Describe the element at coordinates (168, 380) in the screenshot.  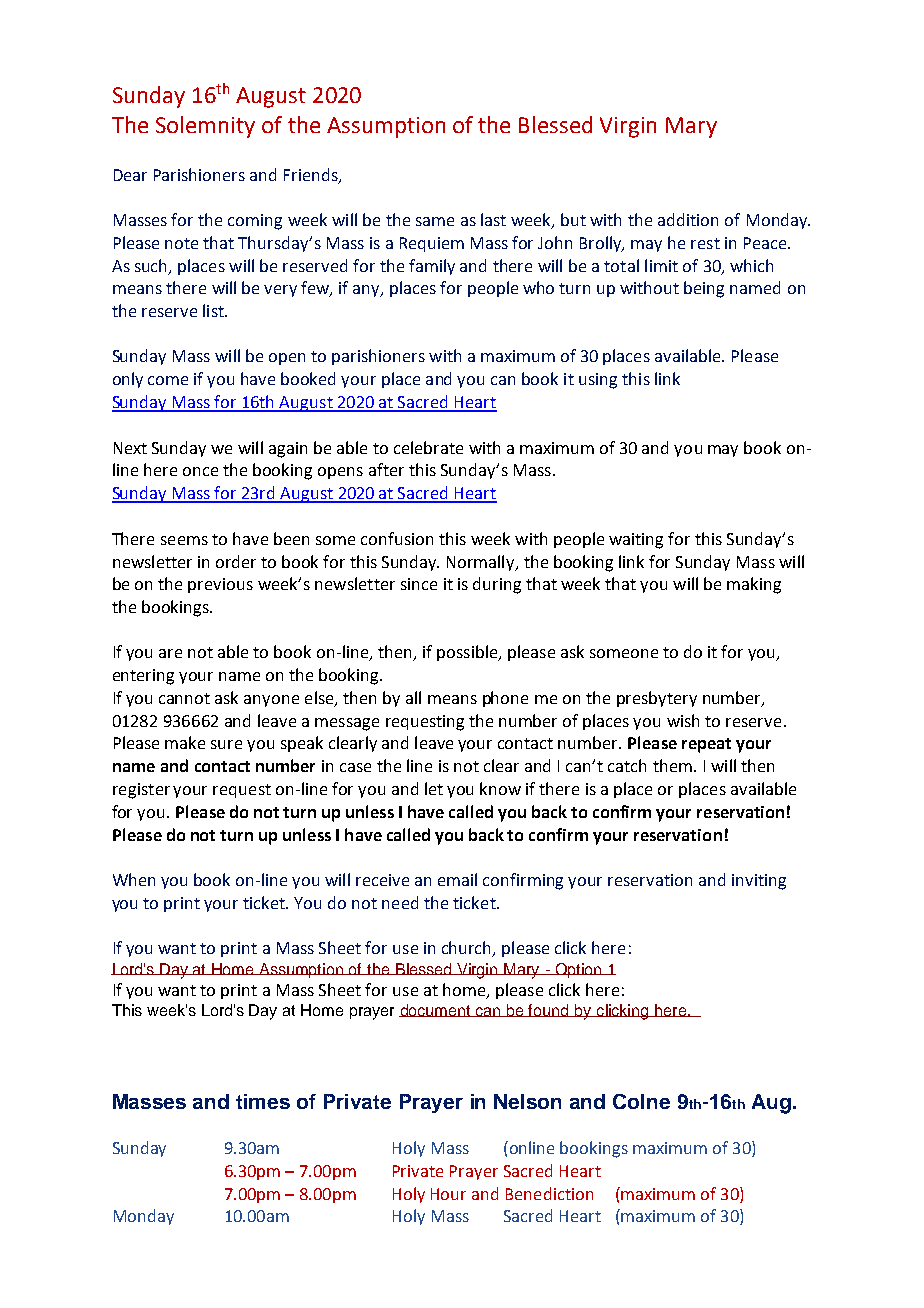
I see `come` at that location.
